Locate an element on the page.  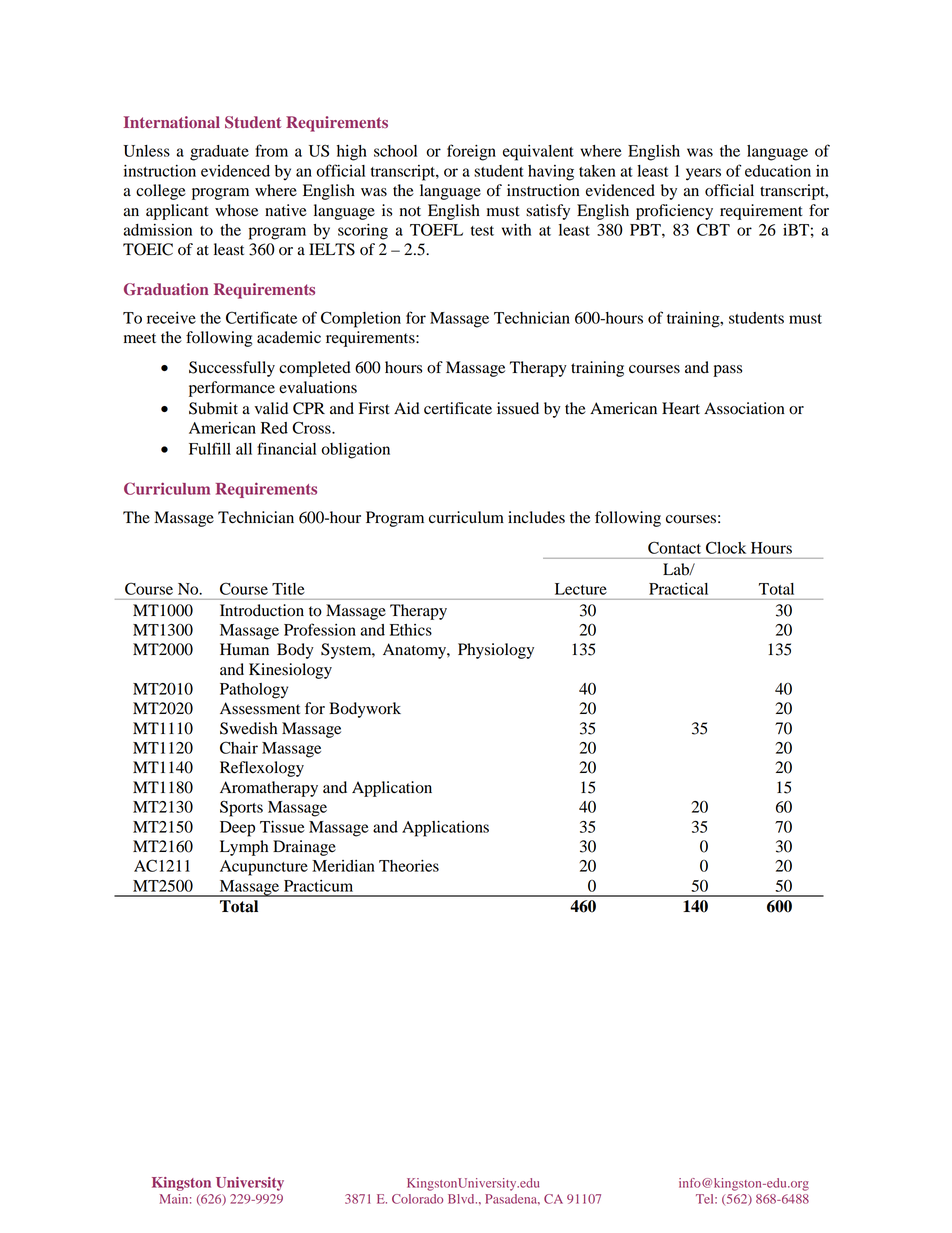
Introduction is located at coordinates (262, 610).
